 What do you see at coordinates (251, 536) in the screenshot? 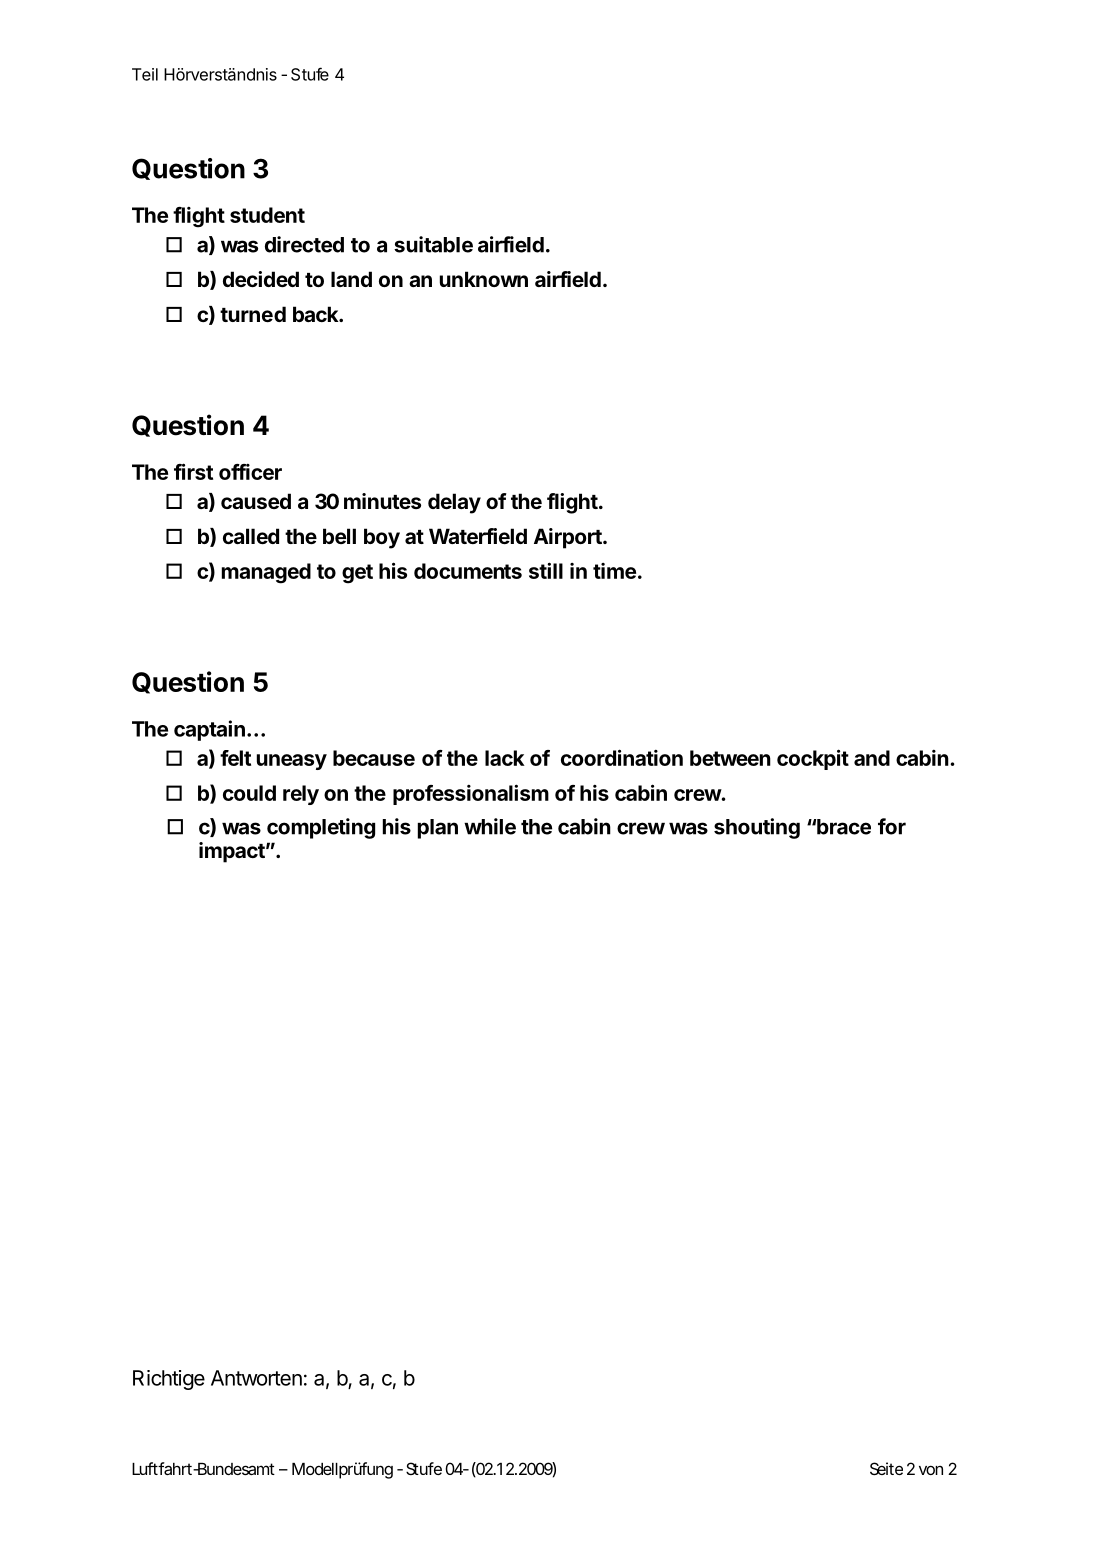
I see `called` at bounding box center [251, 536].
